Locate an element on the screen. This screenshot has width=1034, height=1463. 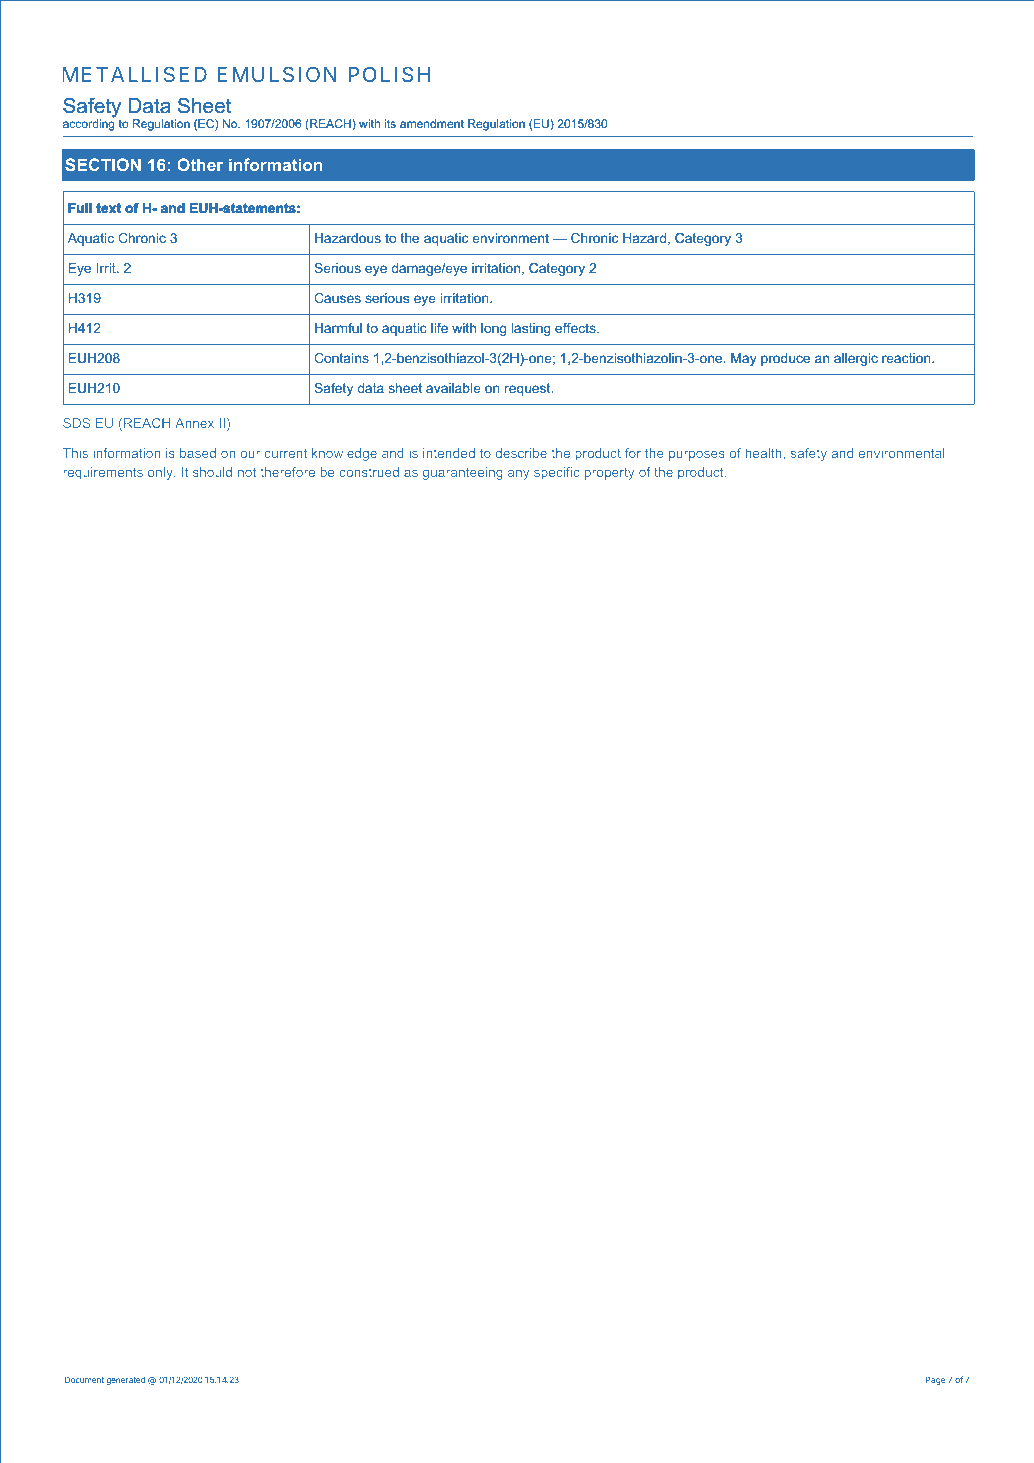
Page is located at coordinates (935, 1381).
